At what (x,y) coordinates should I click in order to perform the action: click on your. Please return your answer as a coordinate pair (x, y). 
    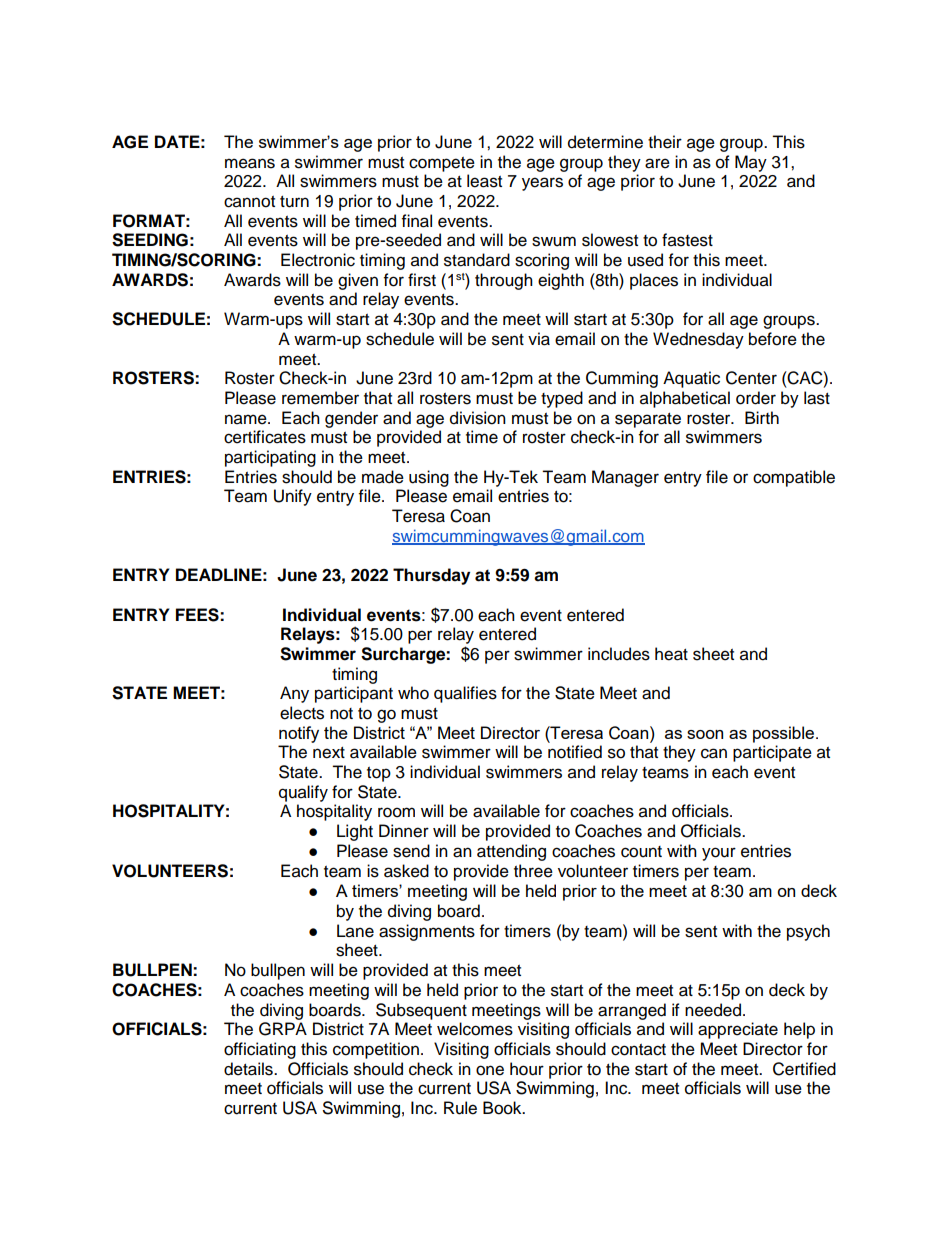
    Looking at the image, I should click on (719, 854).
